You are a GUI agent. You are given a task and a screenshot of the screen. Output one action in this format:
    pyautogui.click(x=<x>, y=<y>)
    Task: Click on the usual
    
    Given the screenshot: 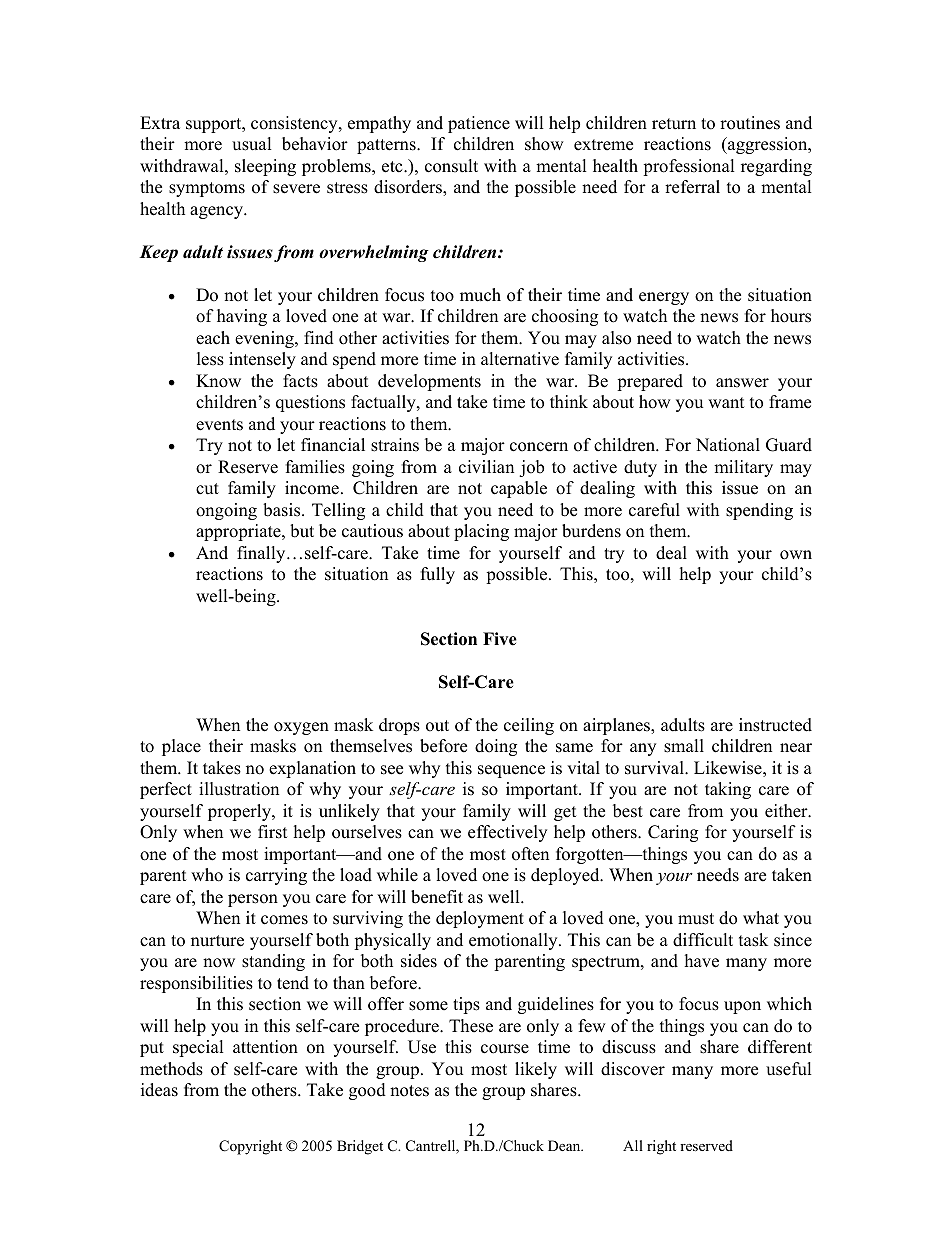 What is the action you would take?
    pyautogui.click(x=252, y=144)
